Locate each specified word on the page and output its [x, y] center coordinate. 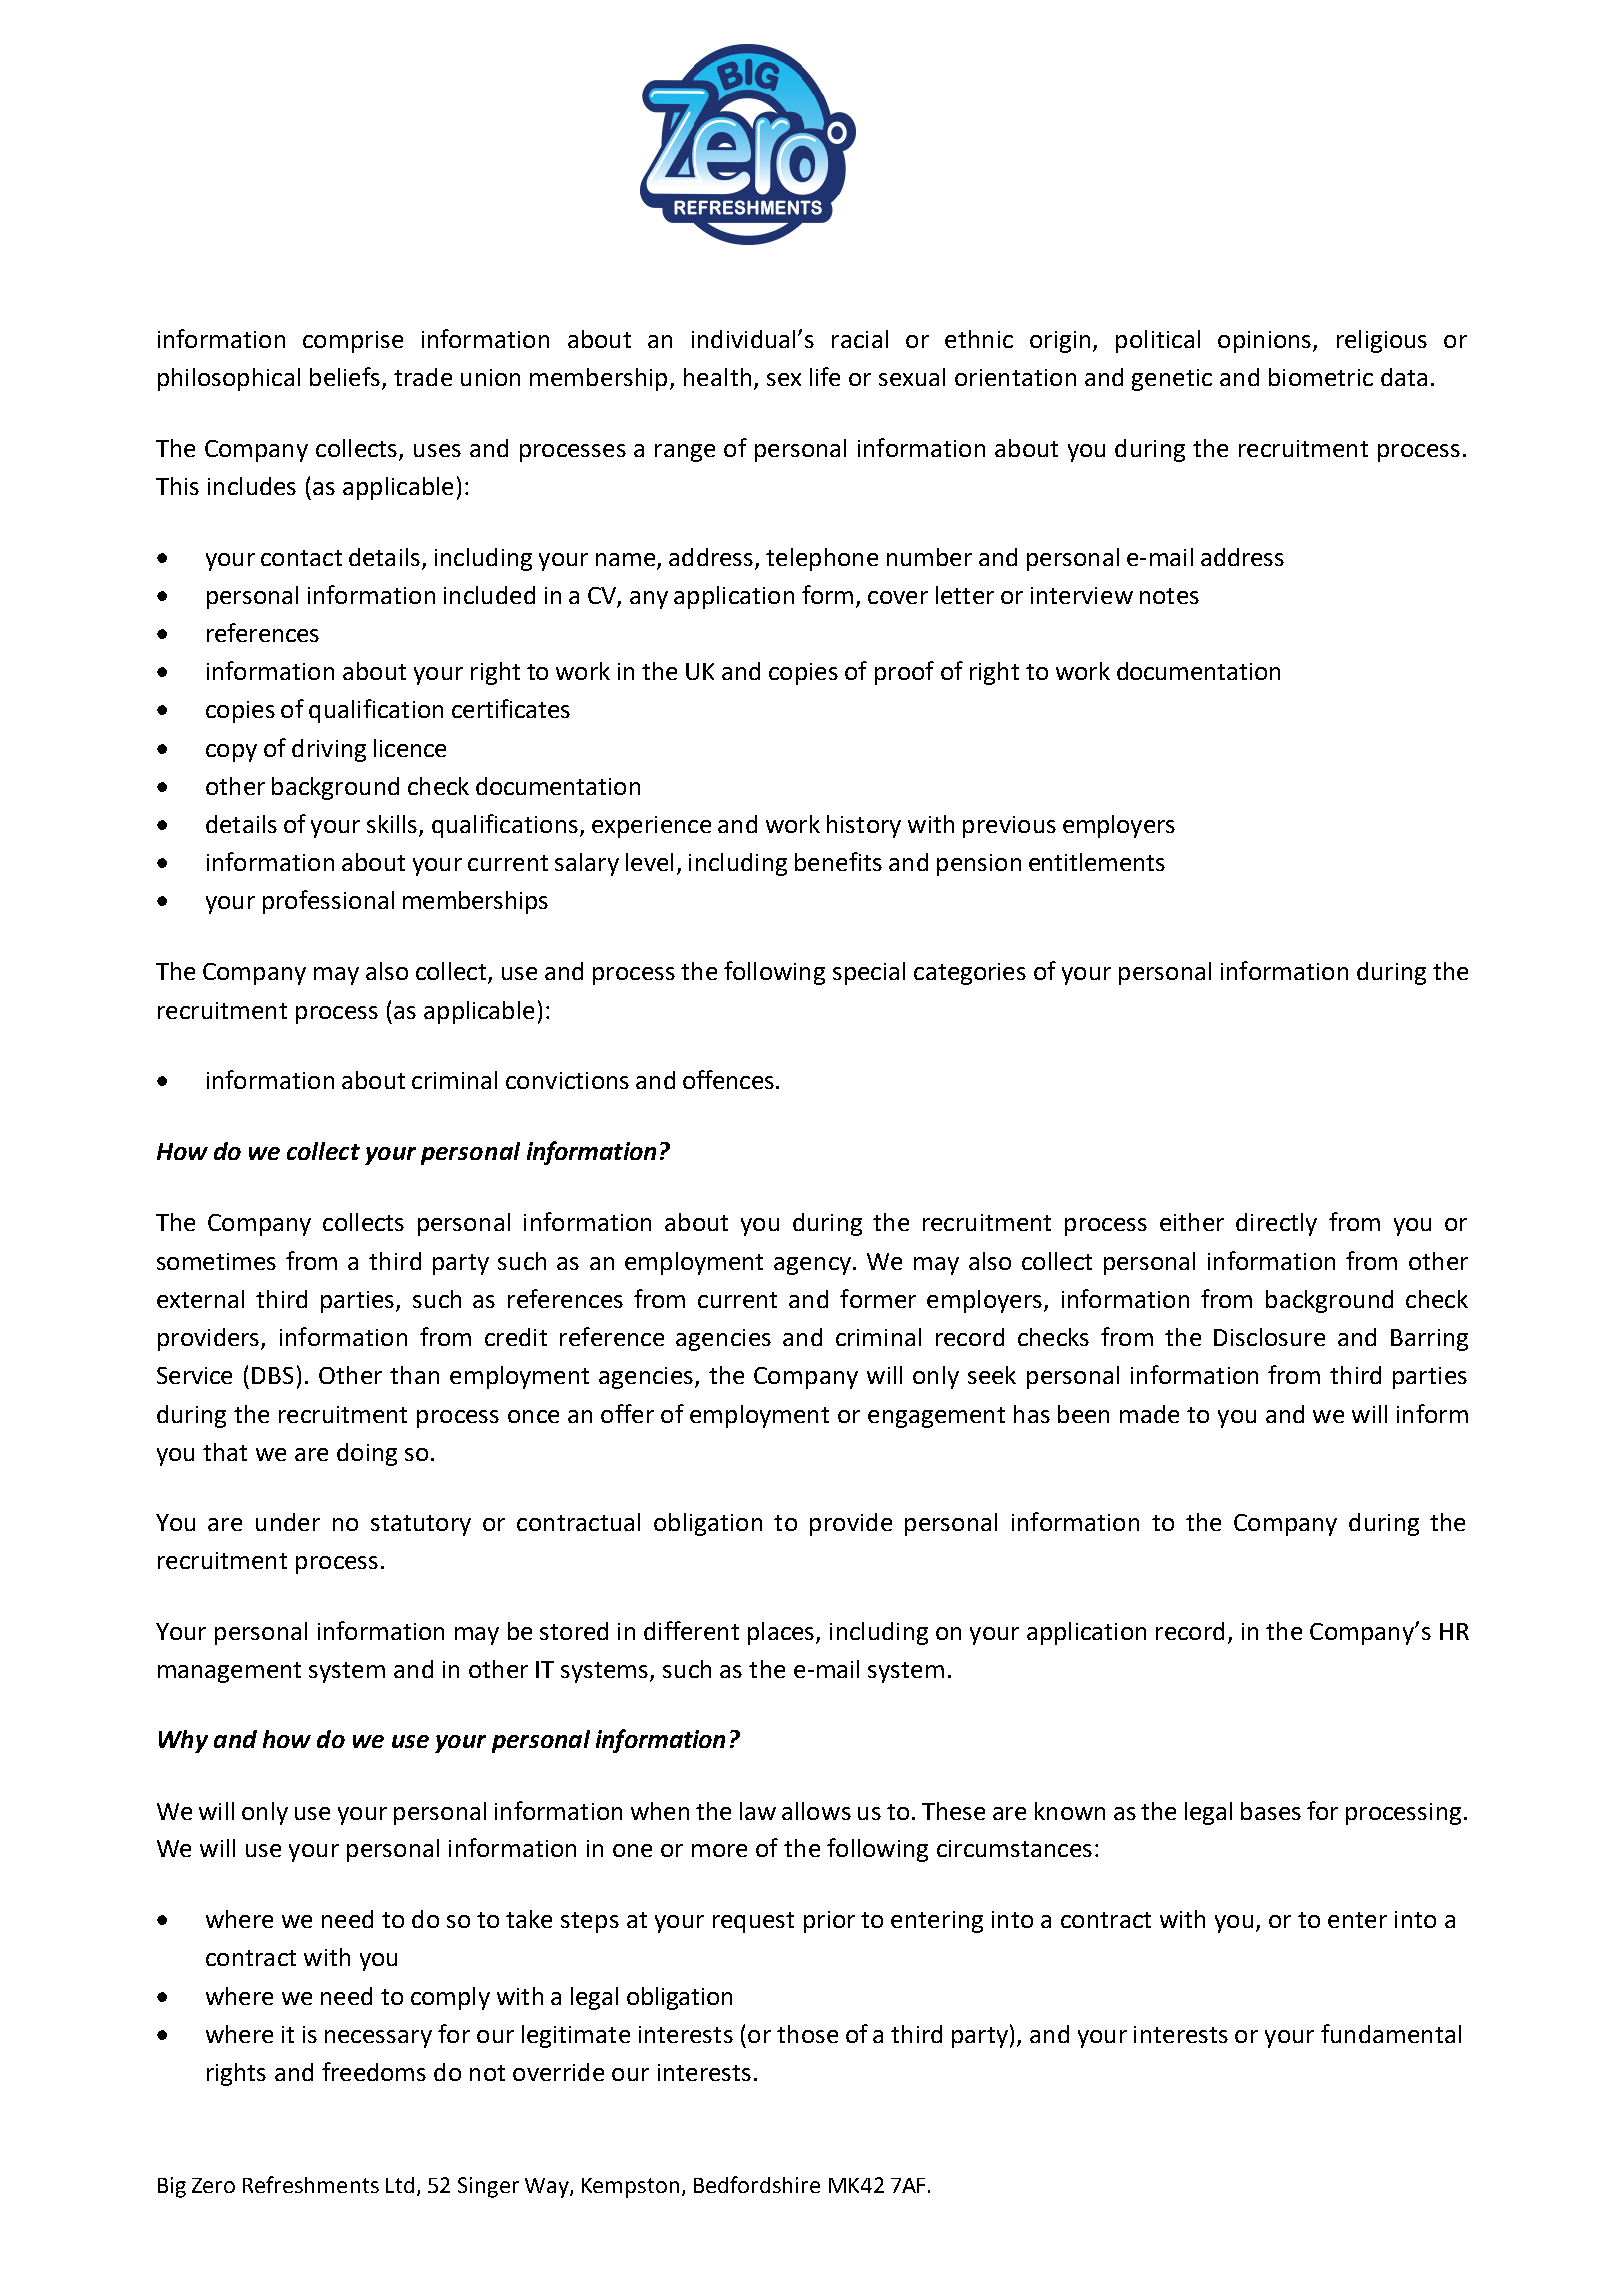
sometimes [216, 1261]
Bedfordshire [757, 2184]
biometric [1321, 377]
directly [1276, 1224]
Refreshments [311, 2184]
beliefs [345, 376]
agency [812, 1266]
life [825, 376]
